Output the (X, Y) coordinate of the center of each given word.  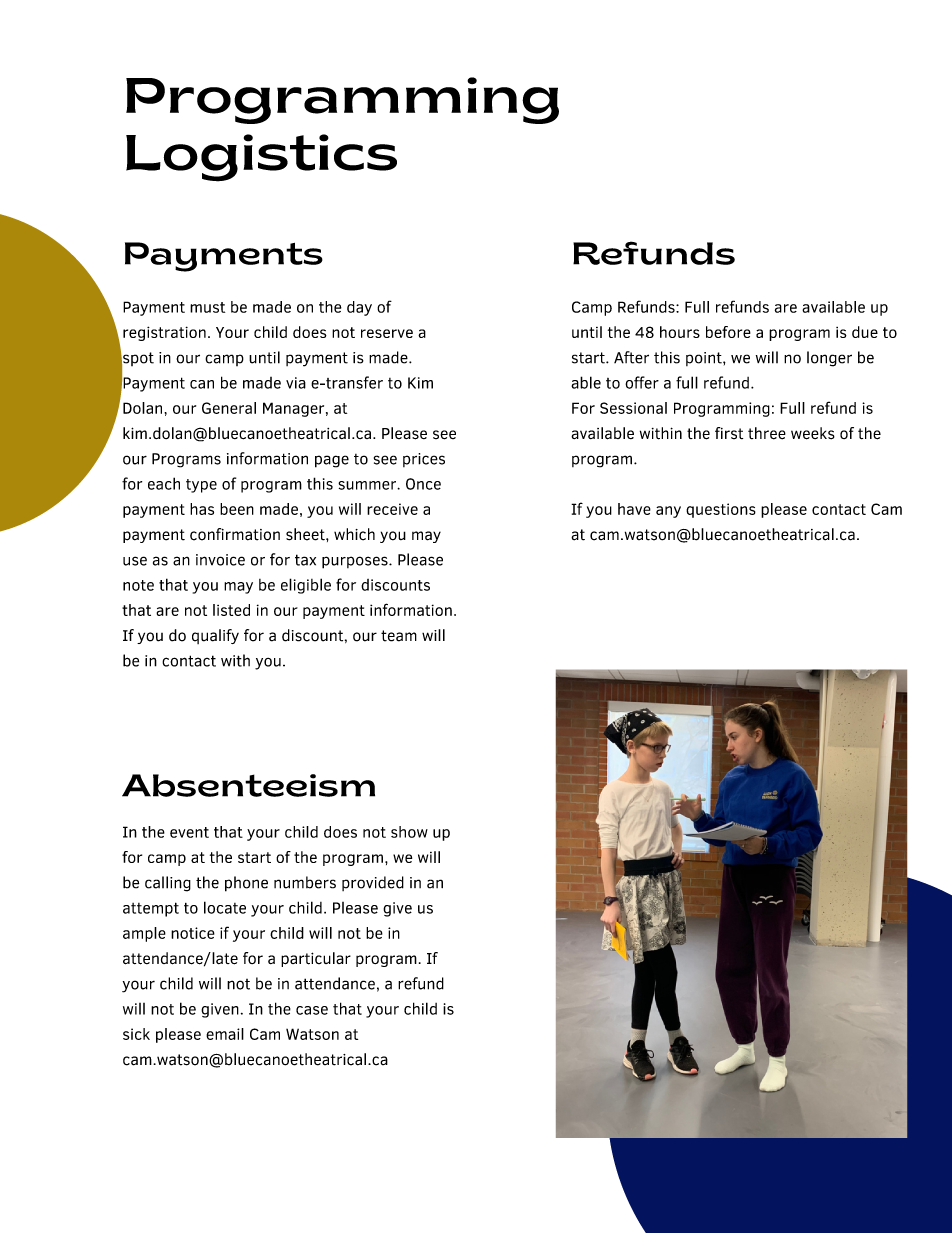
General (229, 408)
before (728, 332)
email (225, 1034)
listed (231, 610)
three (767, 433)
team (399, 636)
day (359, 308)
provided (373, 883)
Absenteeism (248, 785)
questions (721, 510)
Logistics (261, 158)
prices (424, 460)
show (409, 832)
